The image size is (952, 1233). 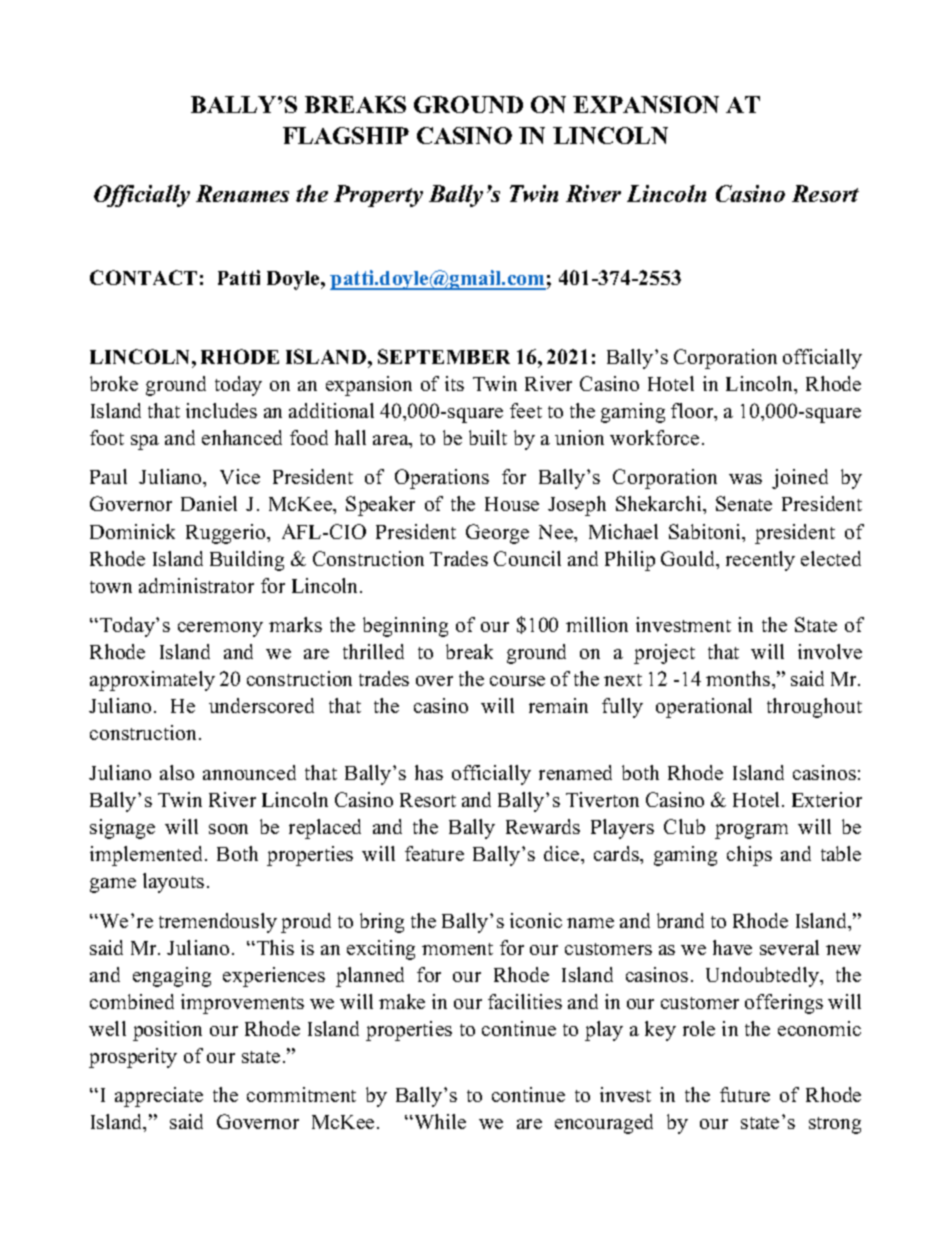 I want to click on workforce, so click(x=654, y=437).
